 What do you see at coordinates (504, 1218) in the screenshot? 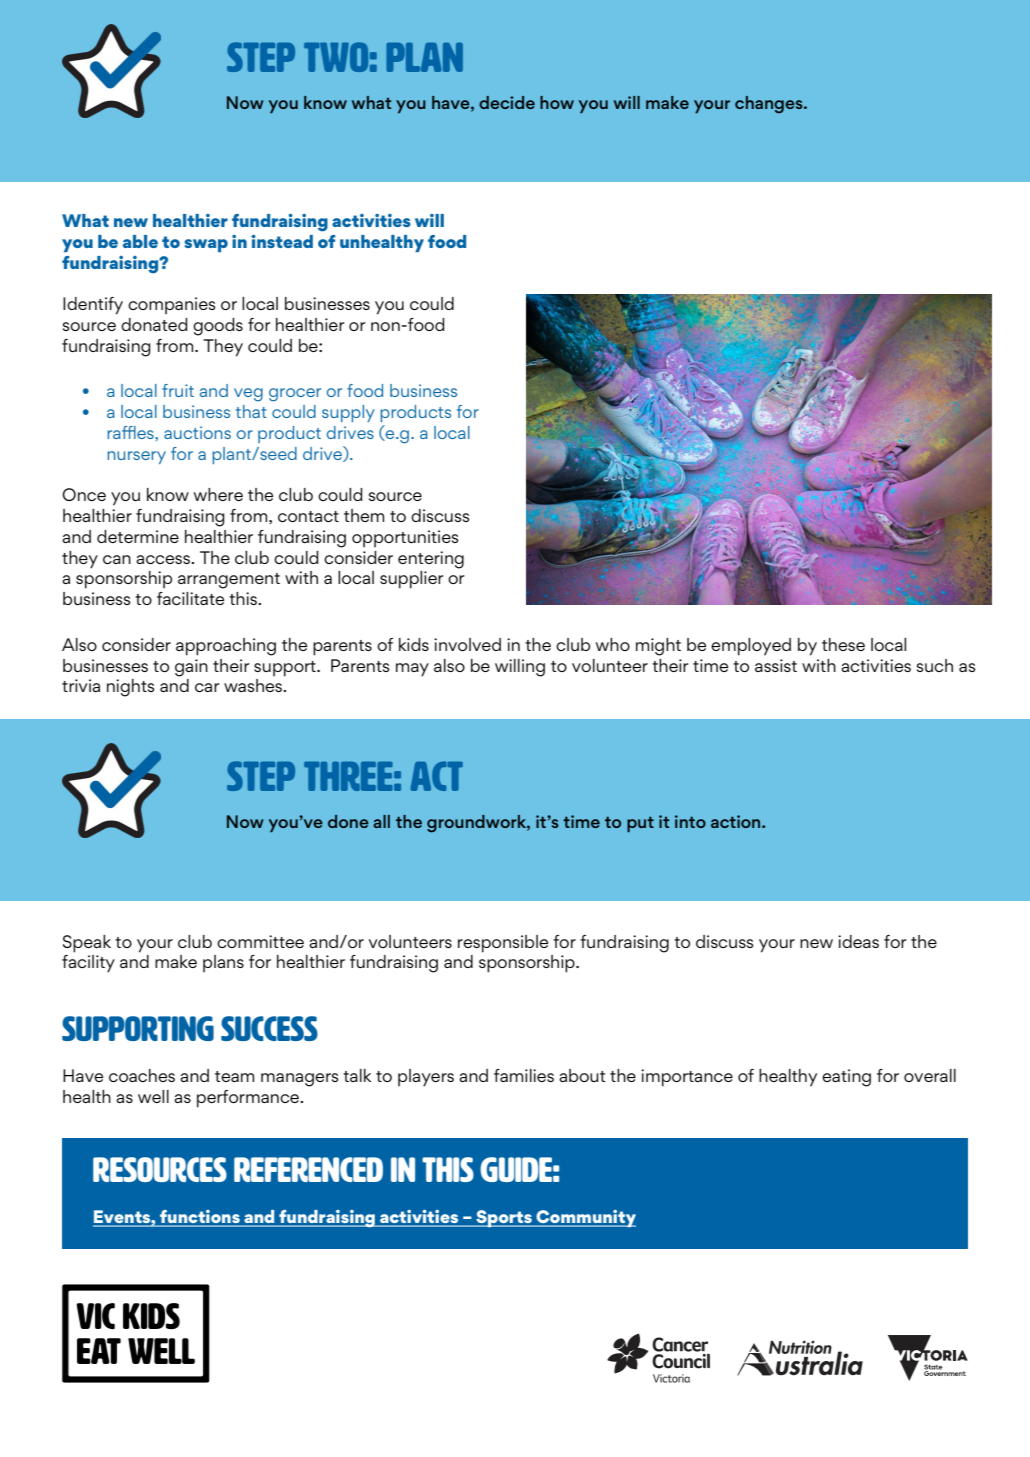
I see `Sports` at bounding box center [504, 1218].
